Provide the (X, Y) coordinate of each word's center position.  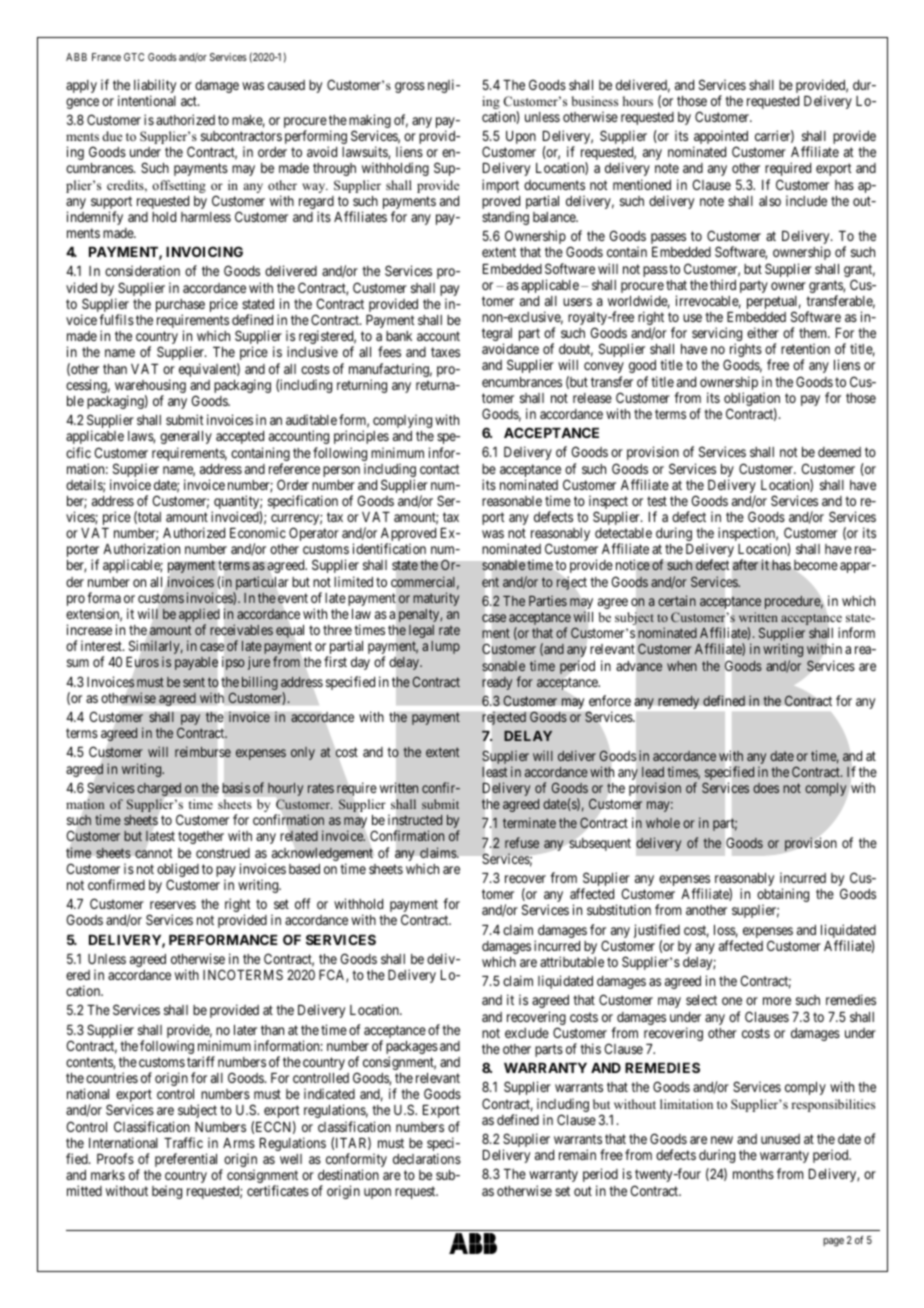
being (167, 1192)
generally (186, 437)
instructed (415, 820)
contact (440, 469)
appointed (720, 138)
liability (155, 87)
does (766, 788)
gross (410, 87)
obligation (752, 400)
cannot (154, 853)
